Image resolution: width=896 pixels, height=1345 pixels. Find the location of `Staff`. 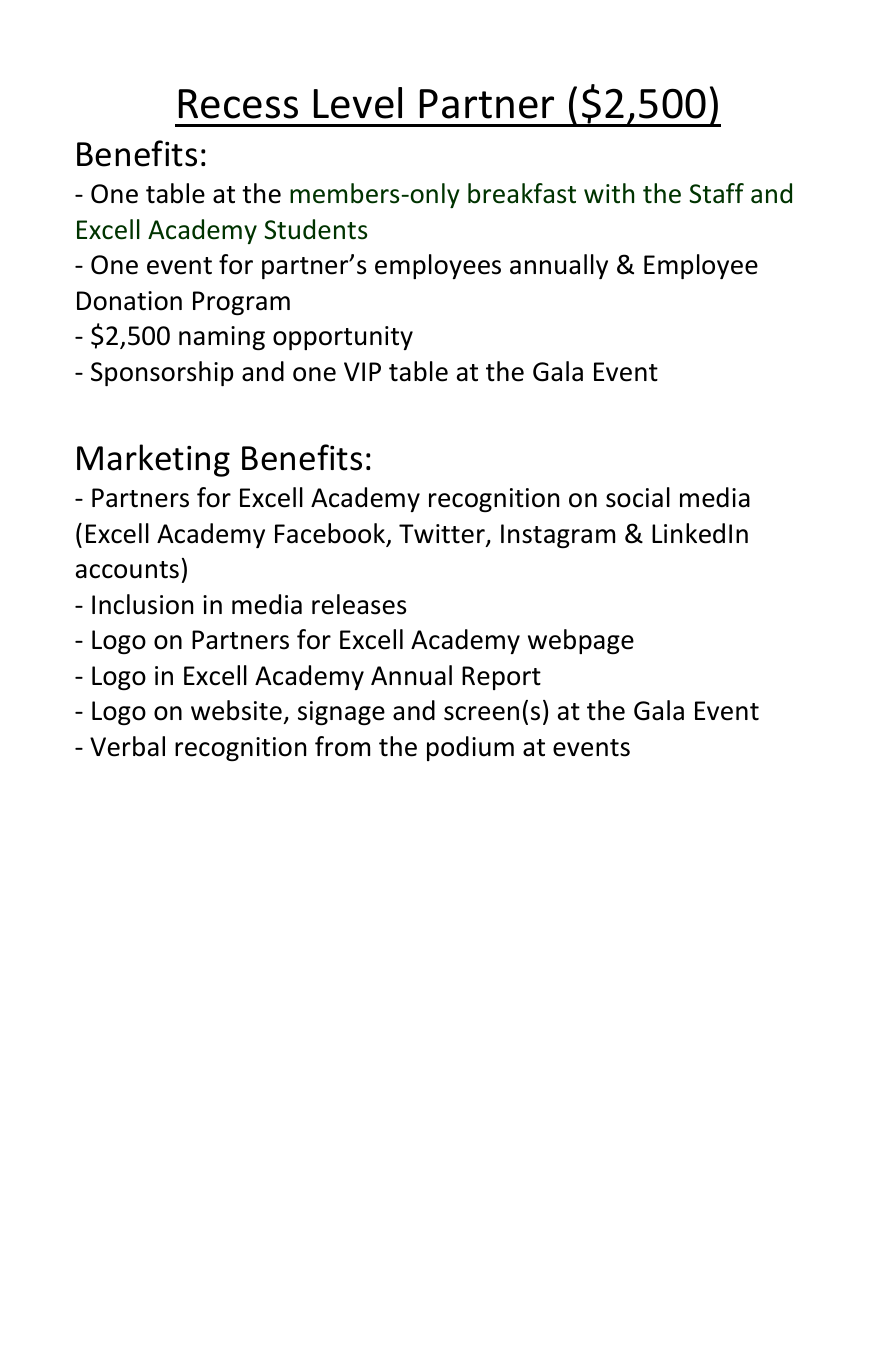

Staff is located at coordinates (716, 193).
